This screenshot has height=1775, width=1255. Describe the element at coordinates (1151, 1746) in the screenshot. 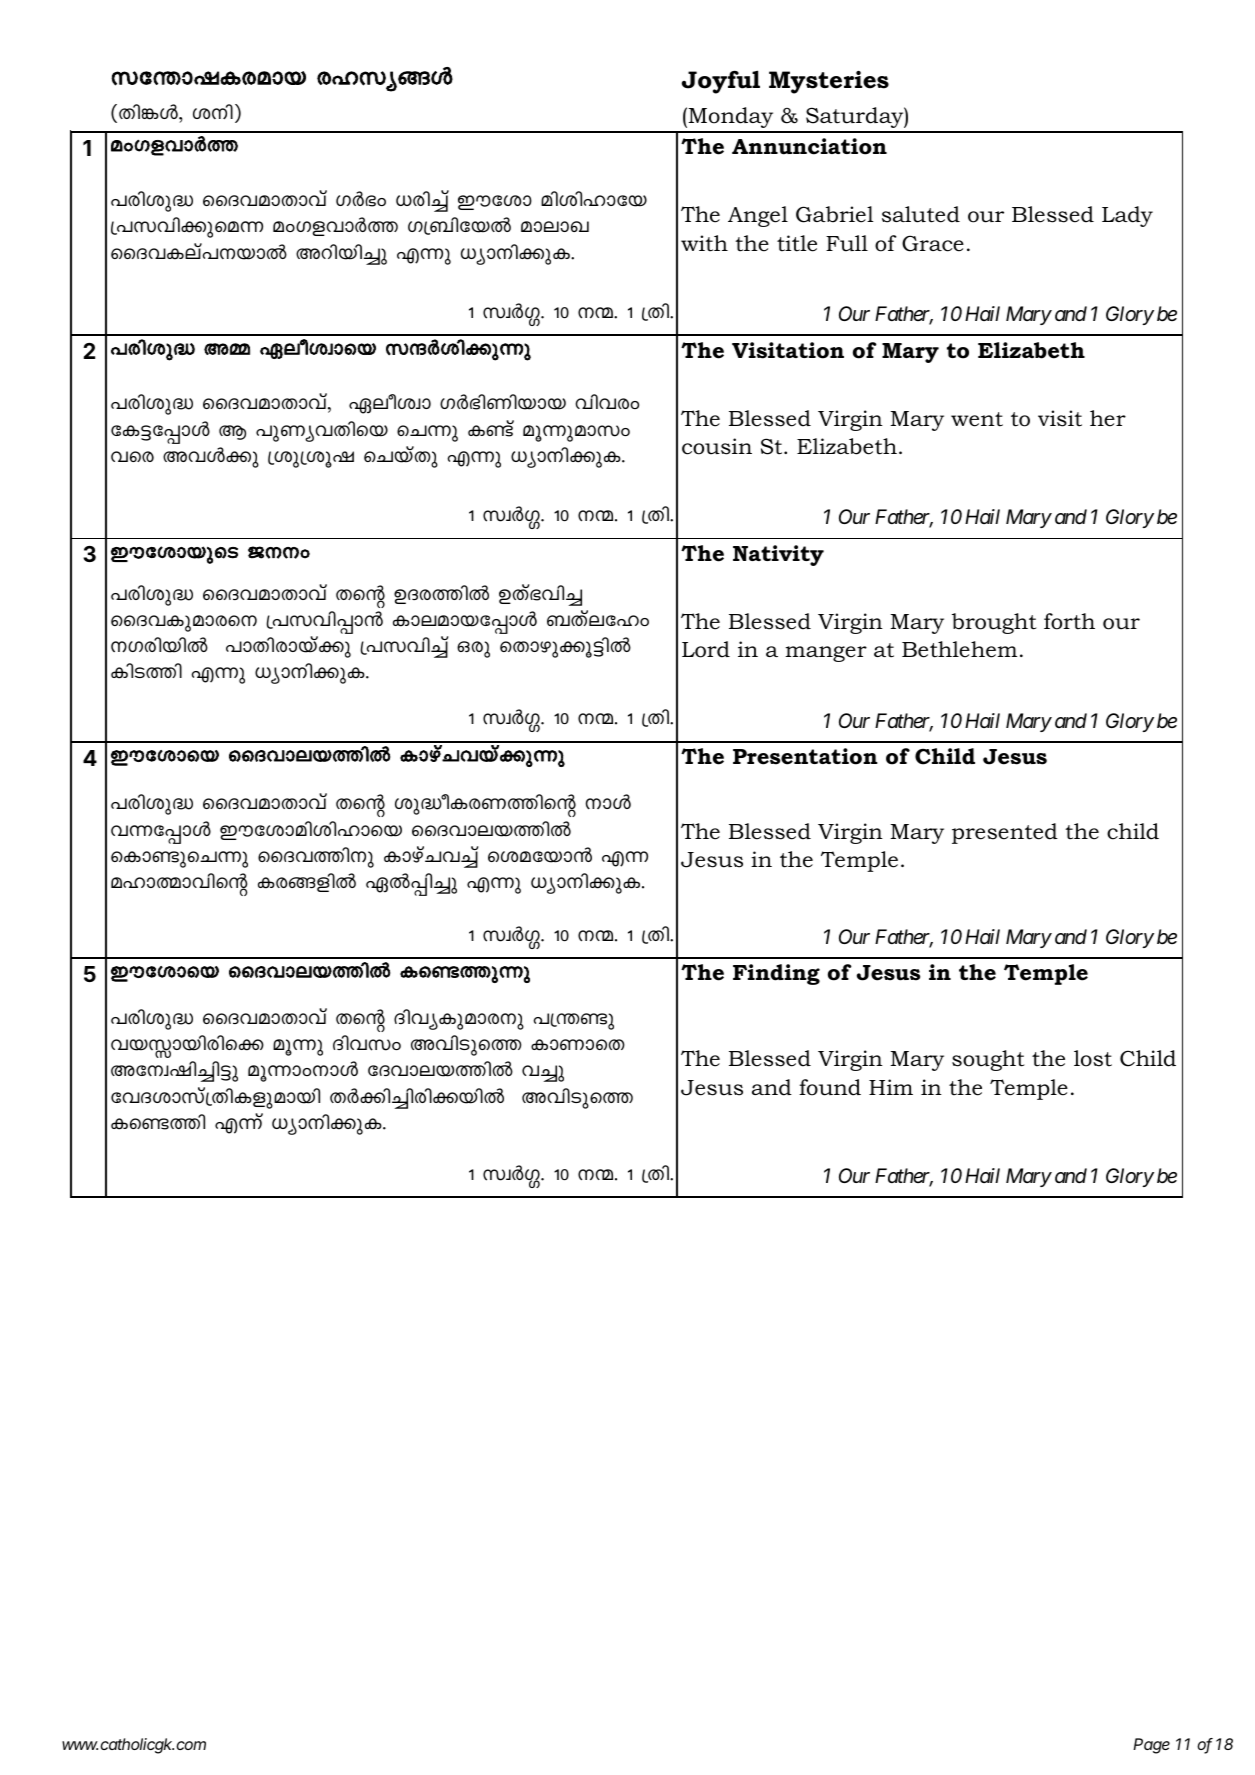

I see `Page` at that location.
